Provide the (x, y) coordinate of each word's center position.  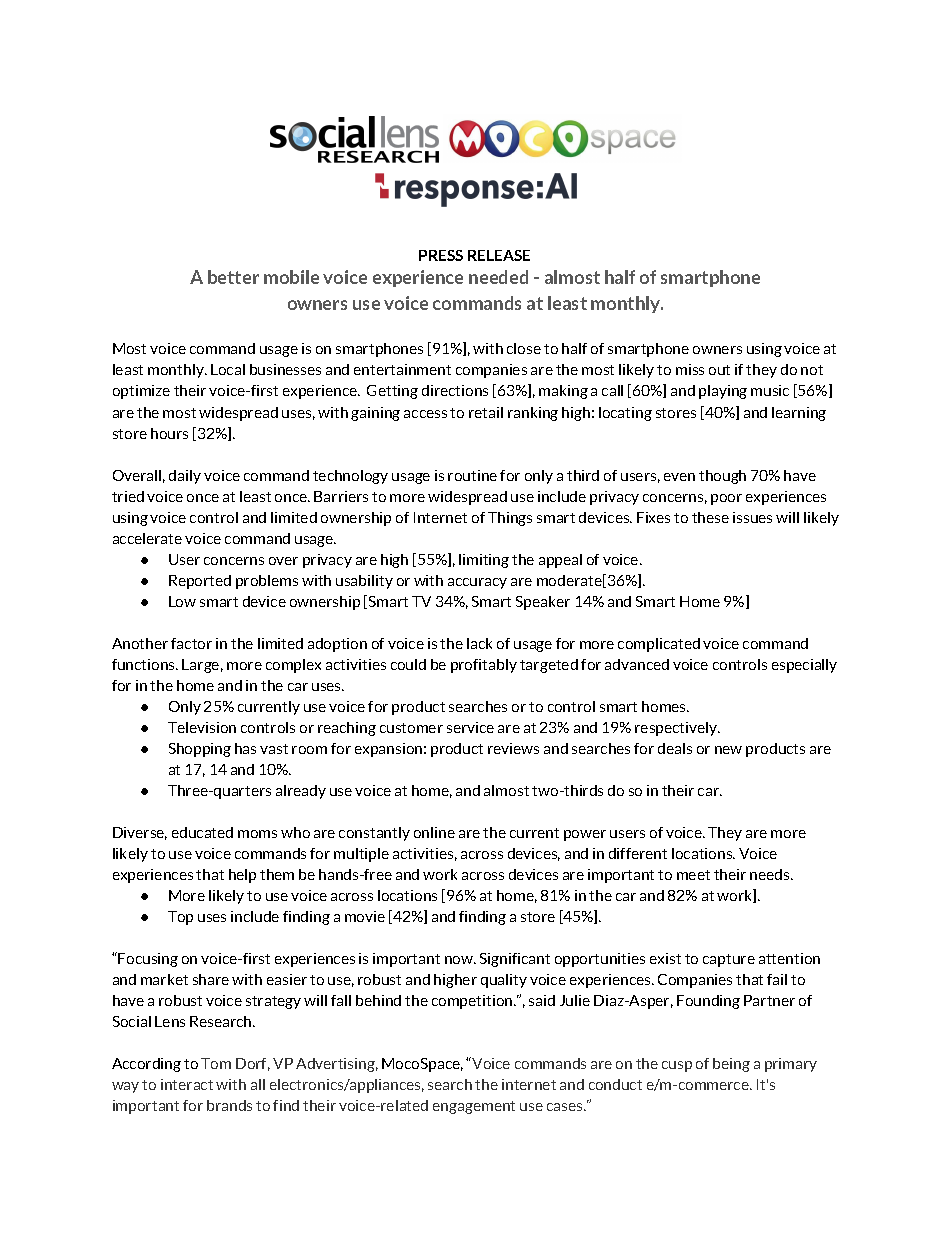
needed (498, 277)
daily (185, 477)
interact (187, 1084)
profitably (484, 666)
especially (804, 666)
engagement (474, 1107)
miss (690, 369)
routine (472, 475)
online (434, 832)
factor (191, 643)
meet (693, 875)
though (722, 477)
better (233, 277)
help (242, 876)
